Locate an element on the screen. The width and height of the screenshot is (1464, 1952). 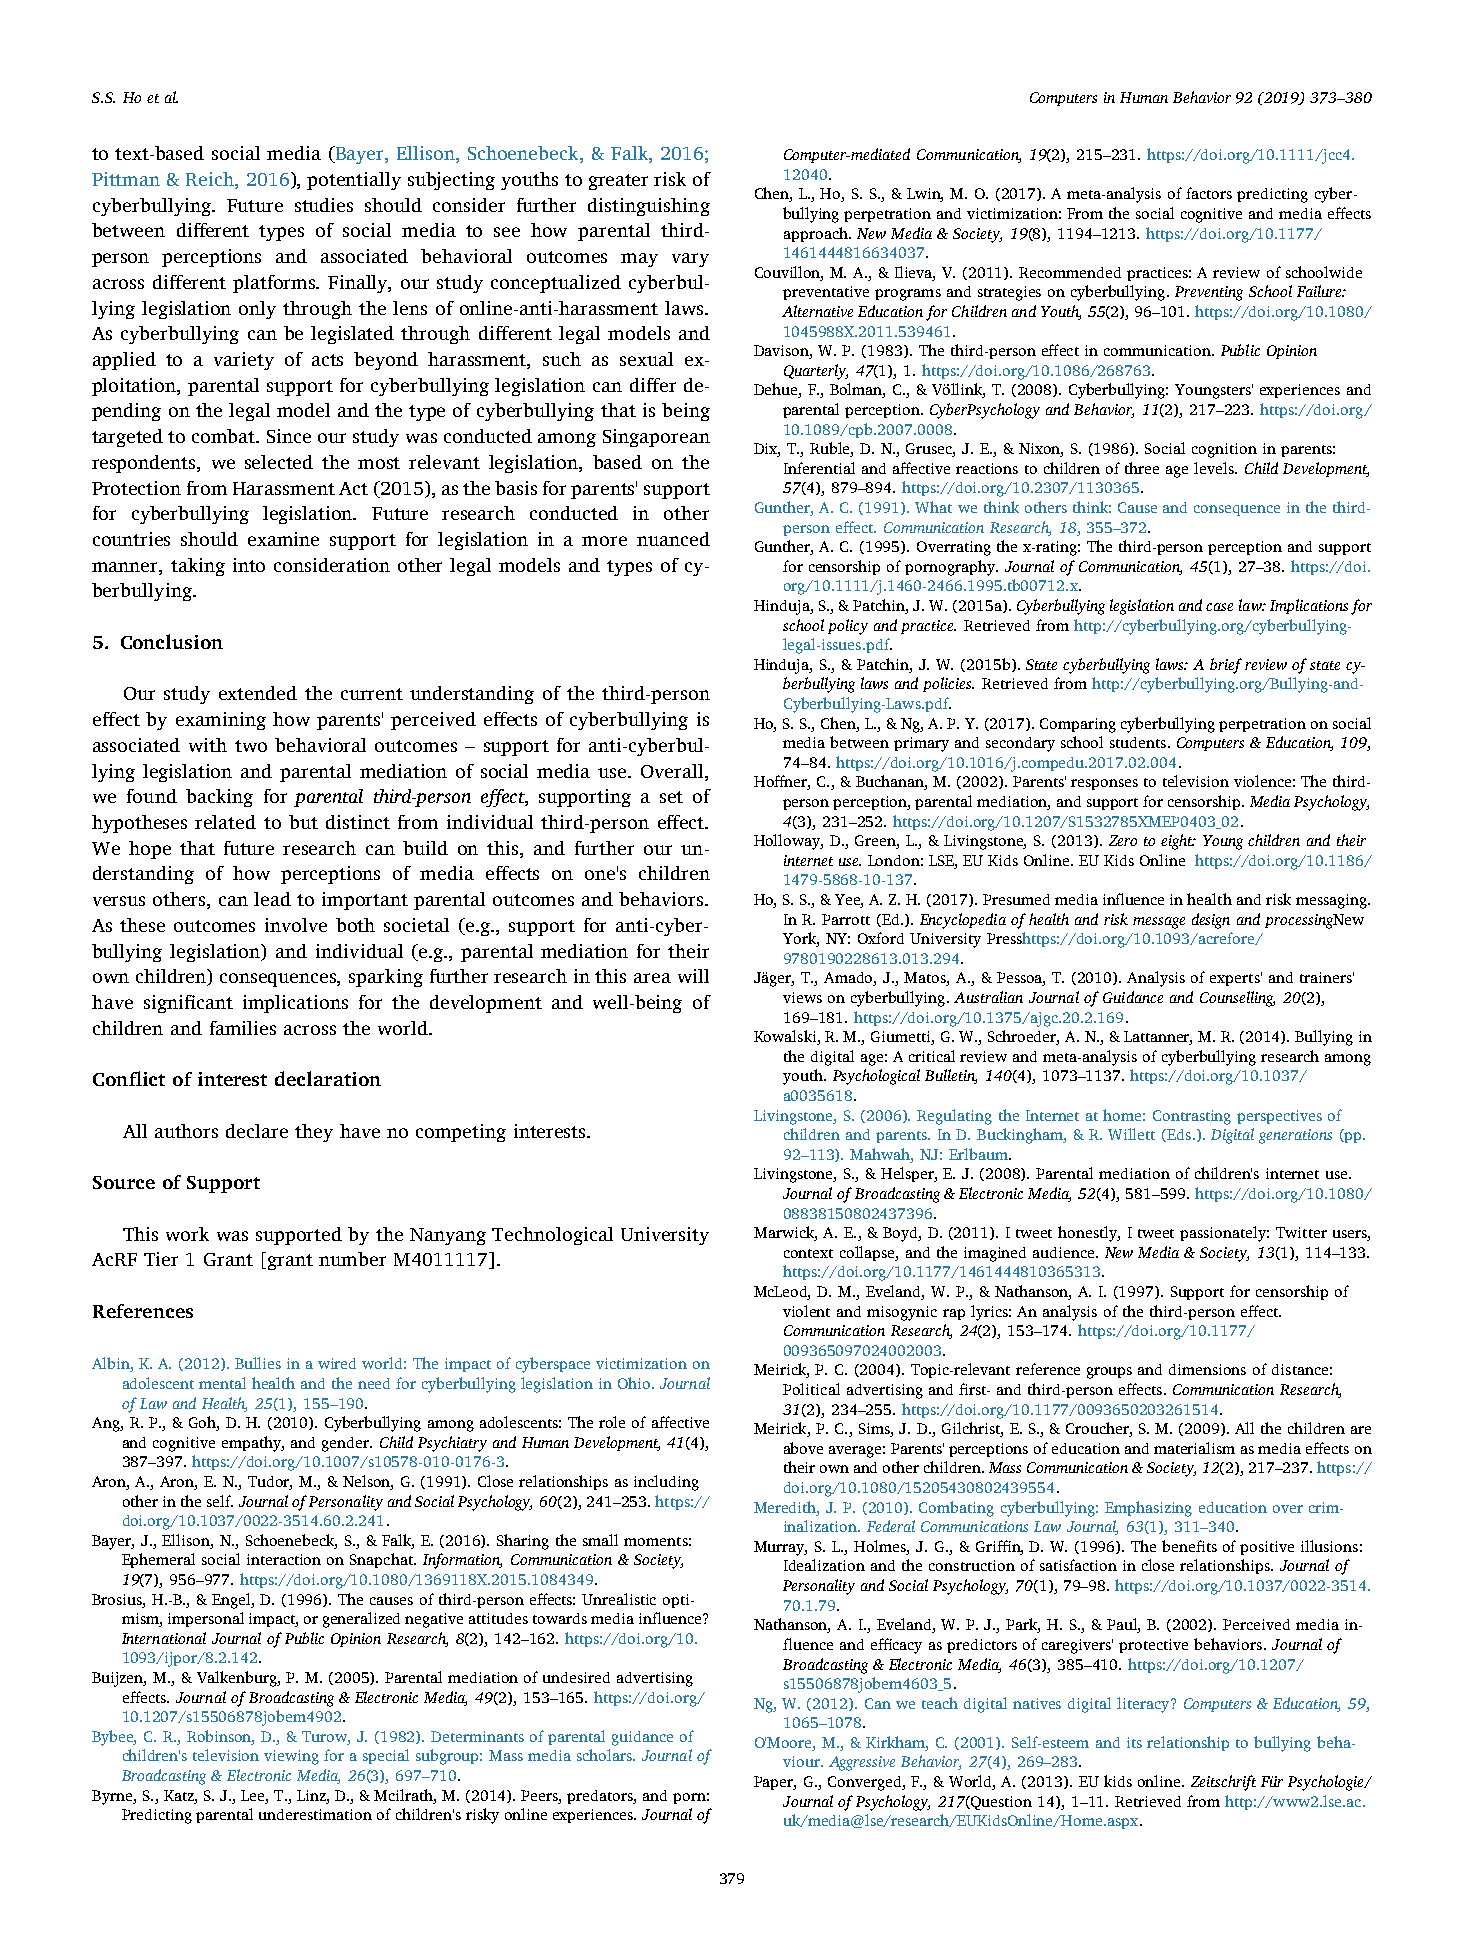
factors is located at coordinates (1209, 193).
